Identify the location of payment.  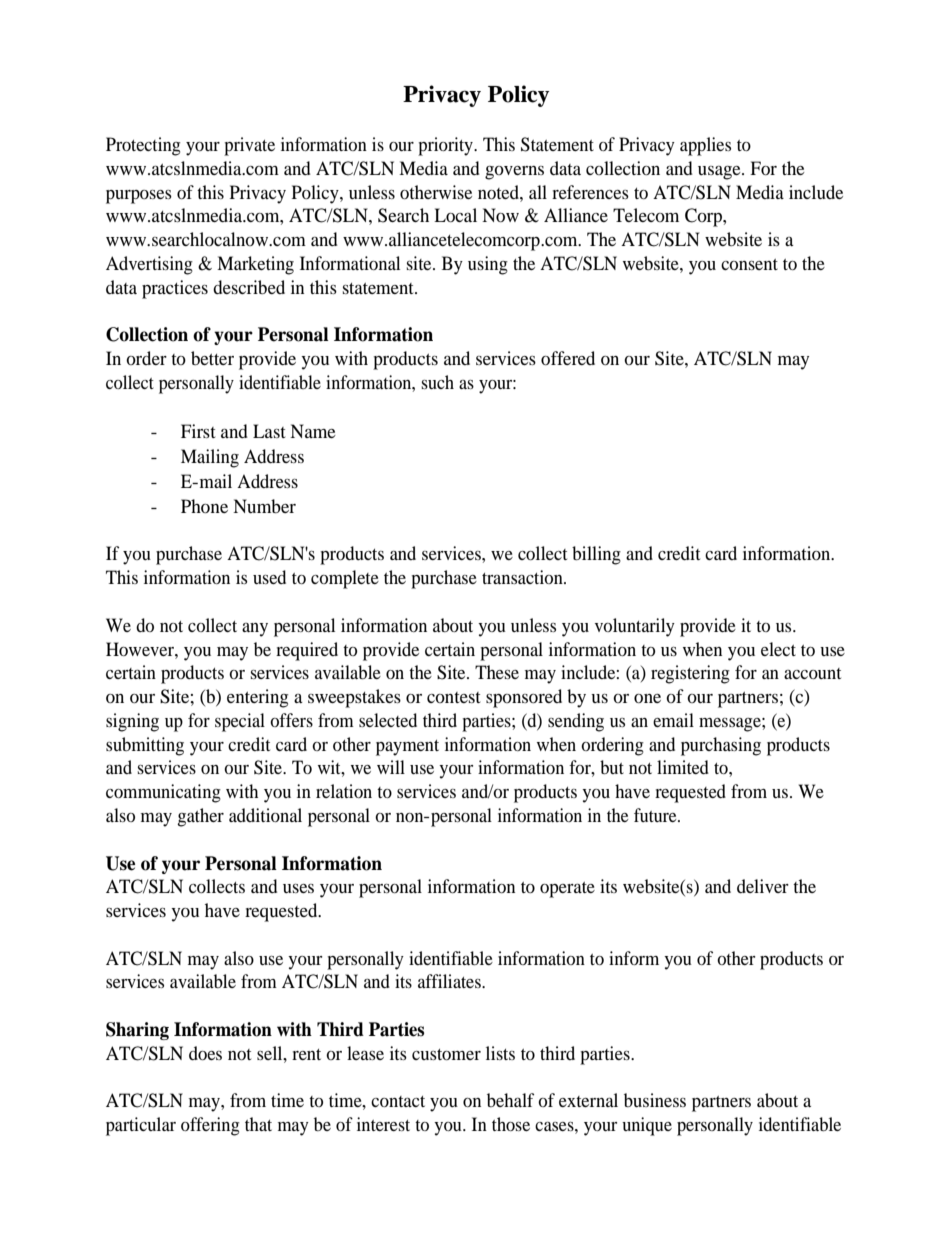
(407, 748).
